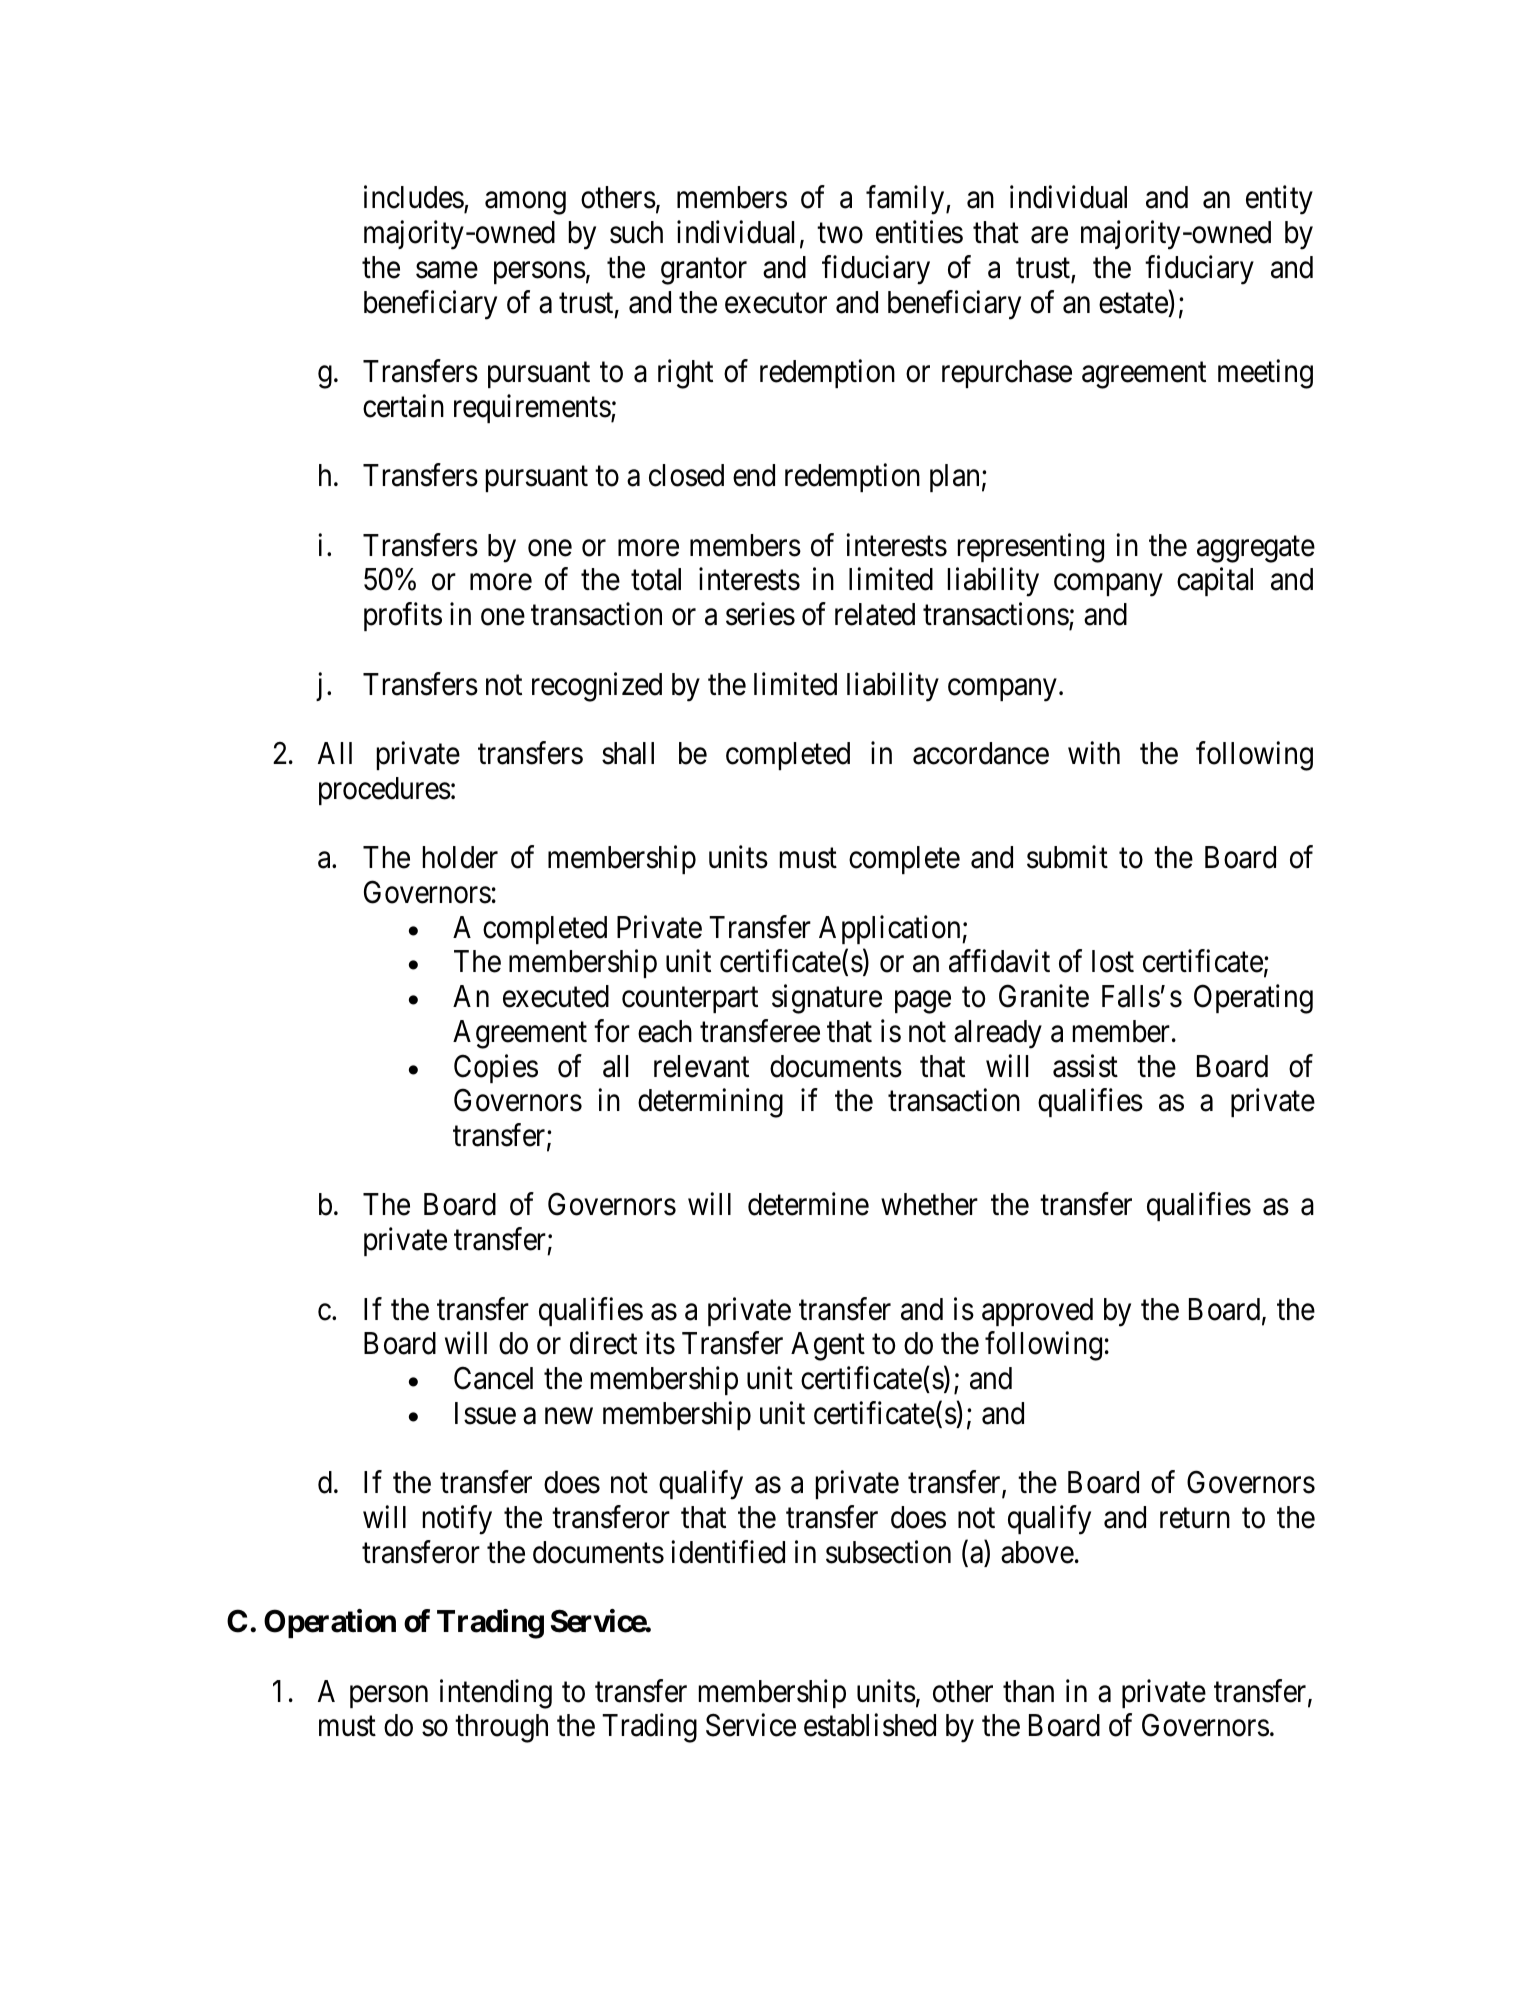 This page has height=1993, width=1540. What do you see at coordinates (870, 1725) in the page?
I see `established` at bounding box center [870, 1725].
